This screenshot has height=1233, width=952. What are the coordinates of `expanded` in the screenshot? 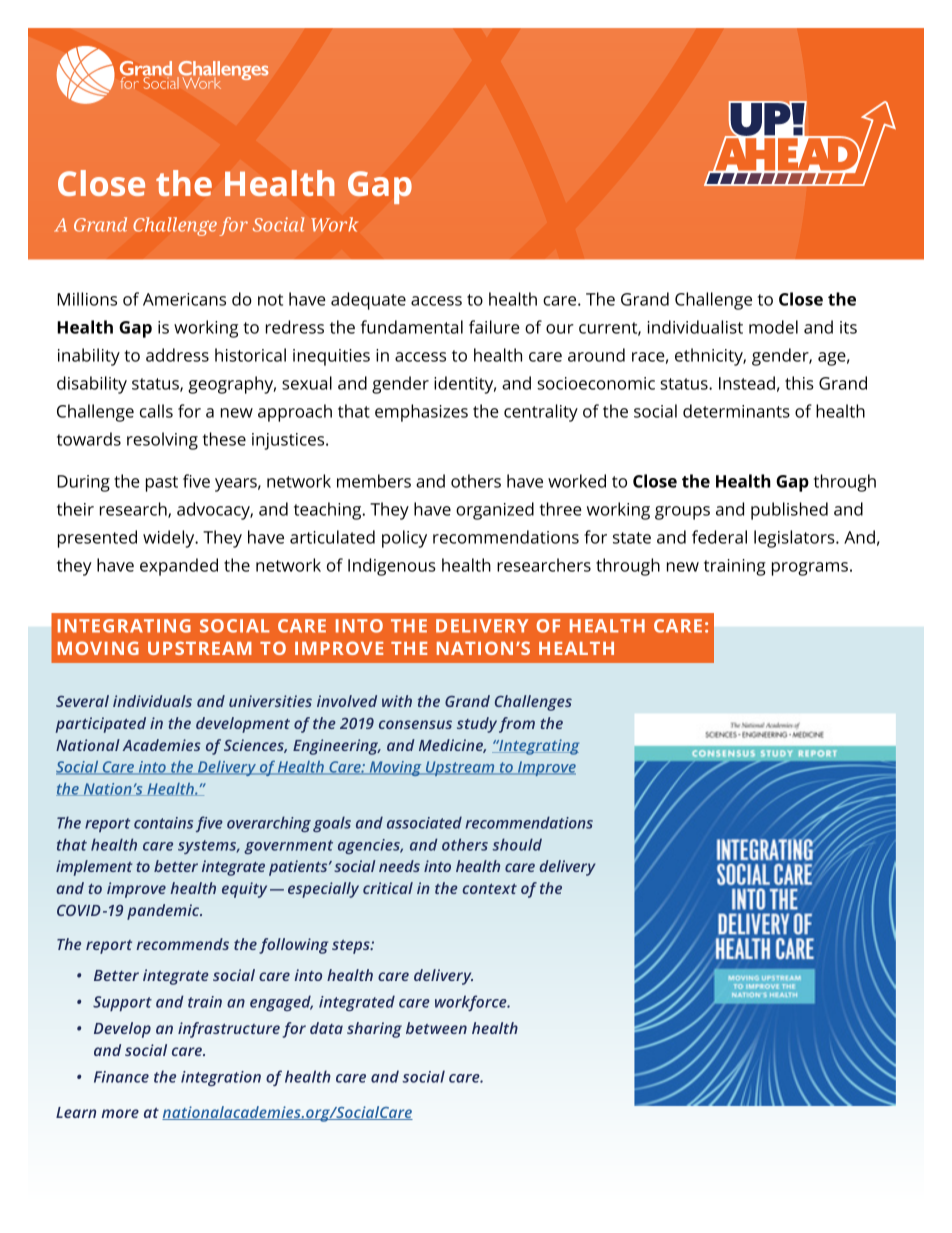 It's located at (179, 567).
